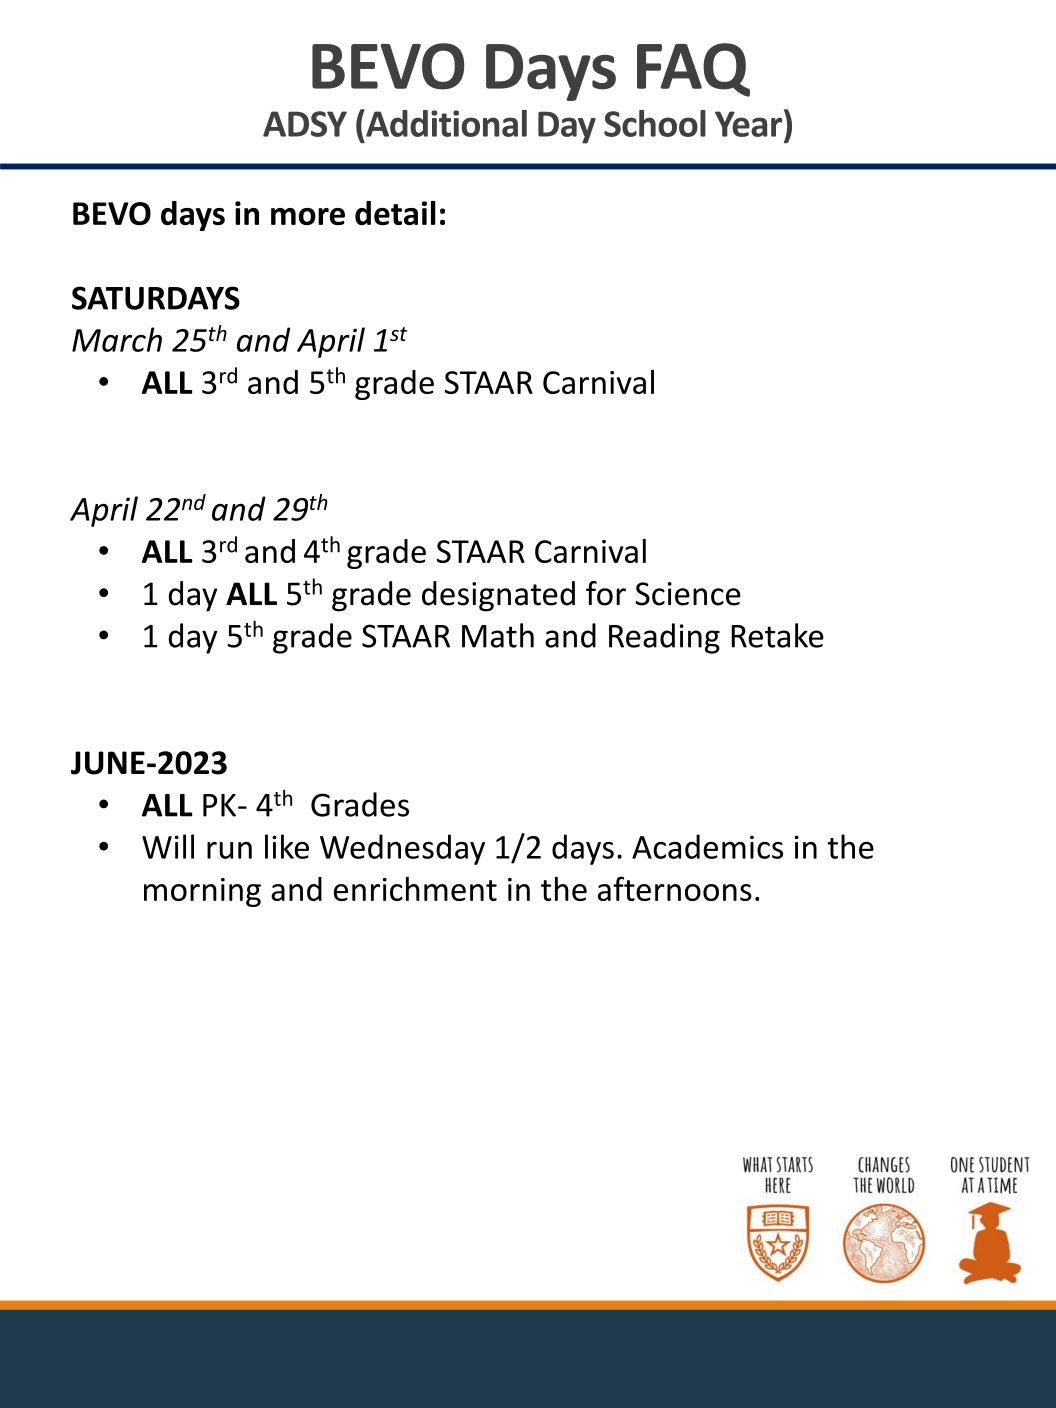  I want to click on Math, so click(498, 635).
